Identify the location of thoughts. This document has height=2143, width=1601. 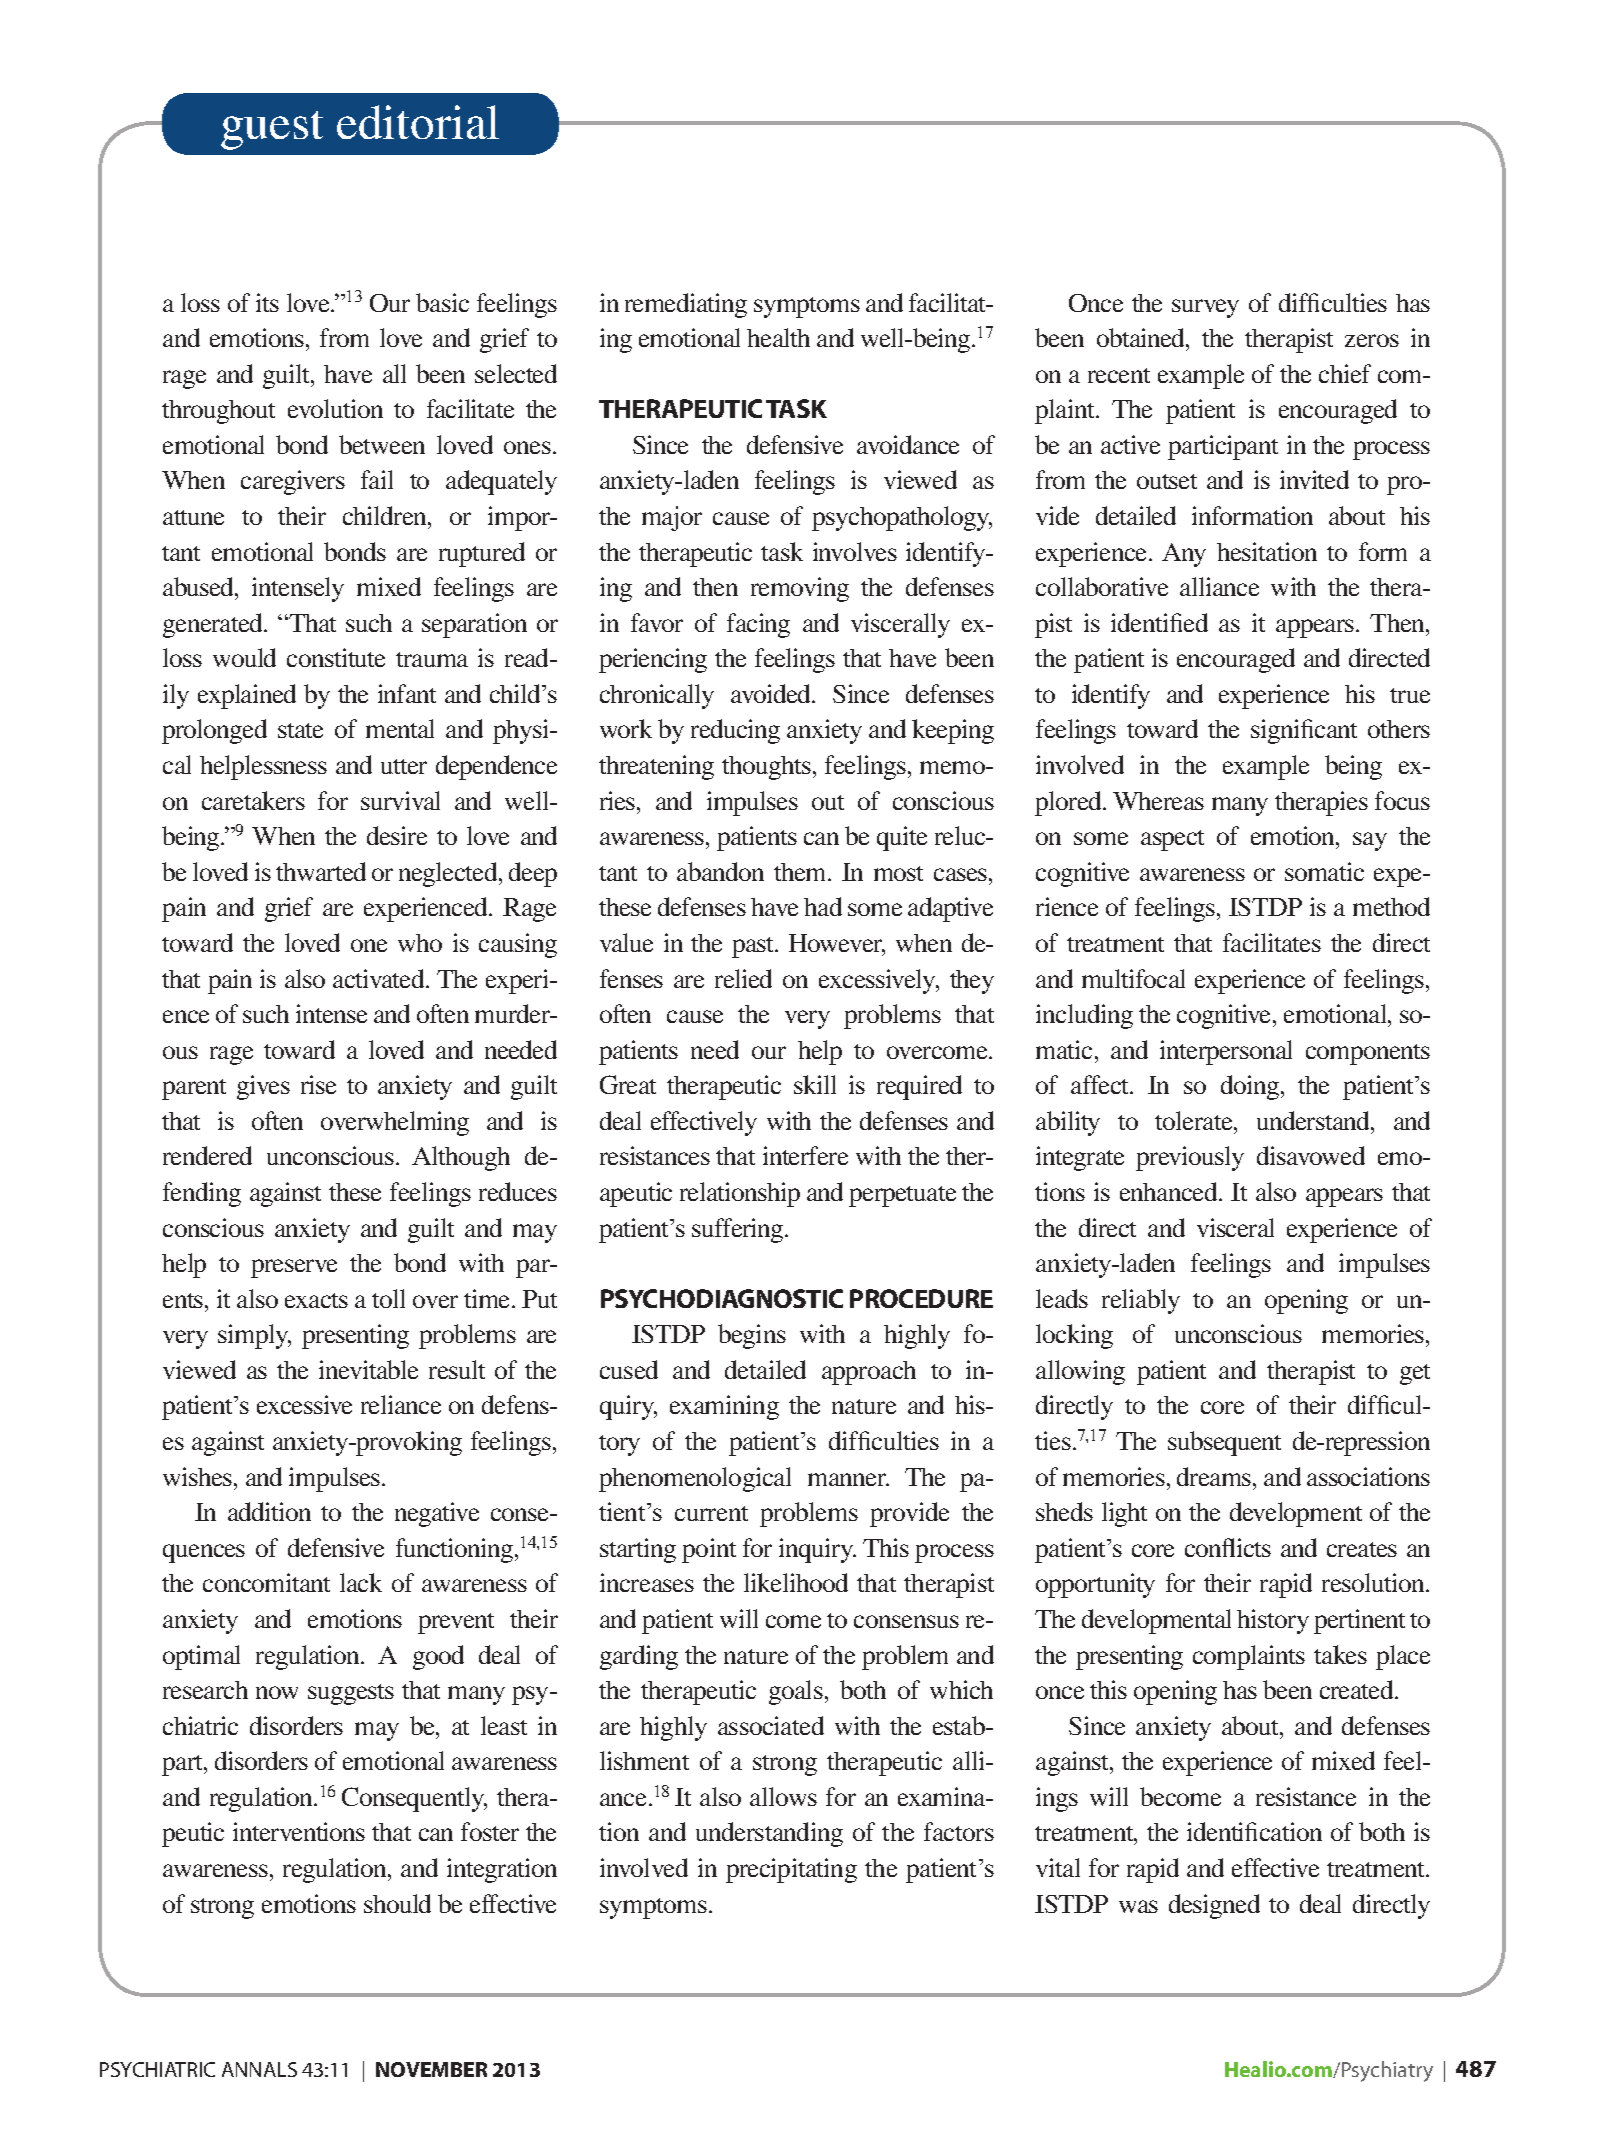
(766, 768).
